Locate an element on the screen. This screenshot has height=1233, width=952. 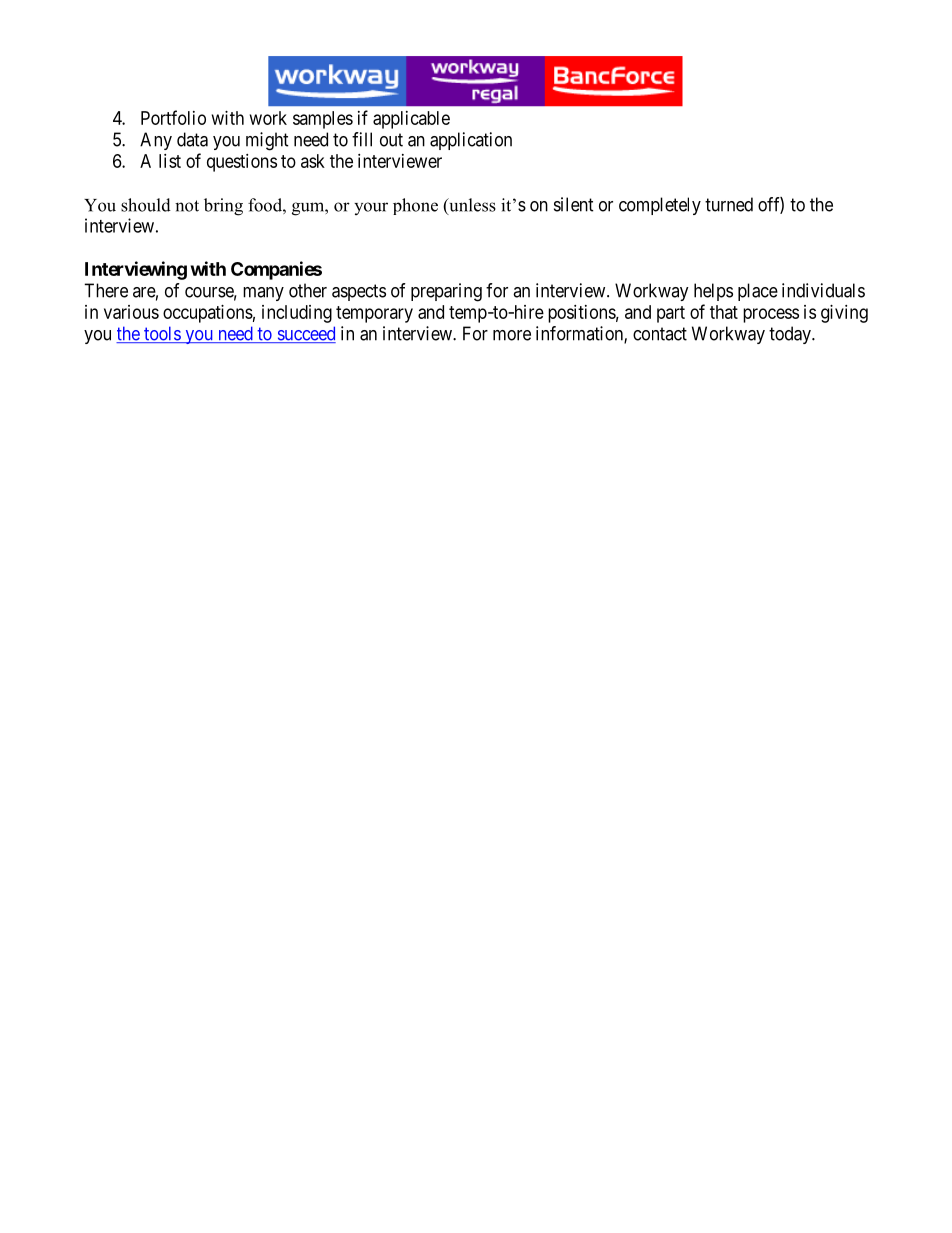
tools is located at coordinates (162, 334).
